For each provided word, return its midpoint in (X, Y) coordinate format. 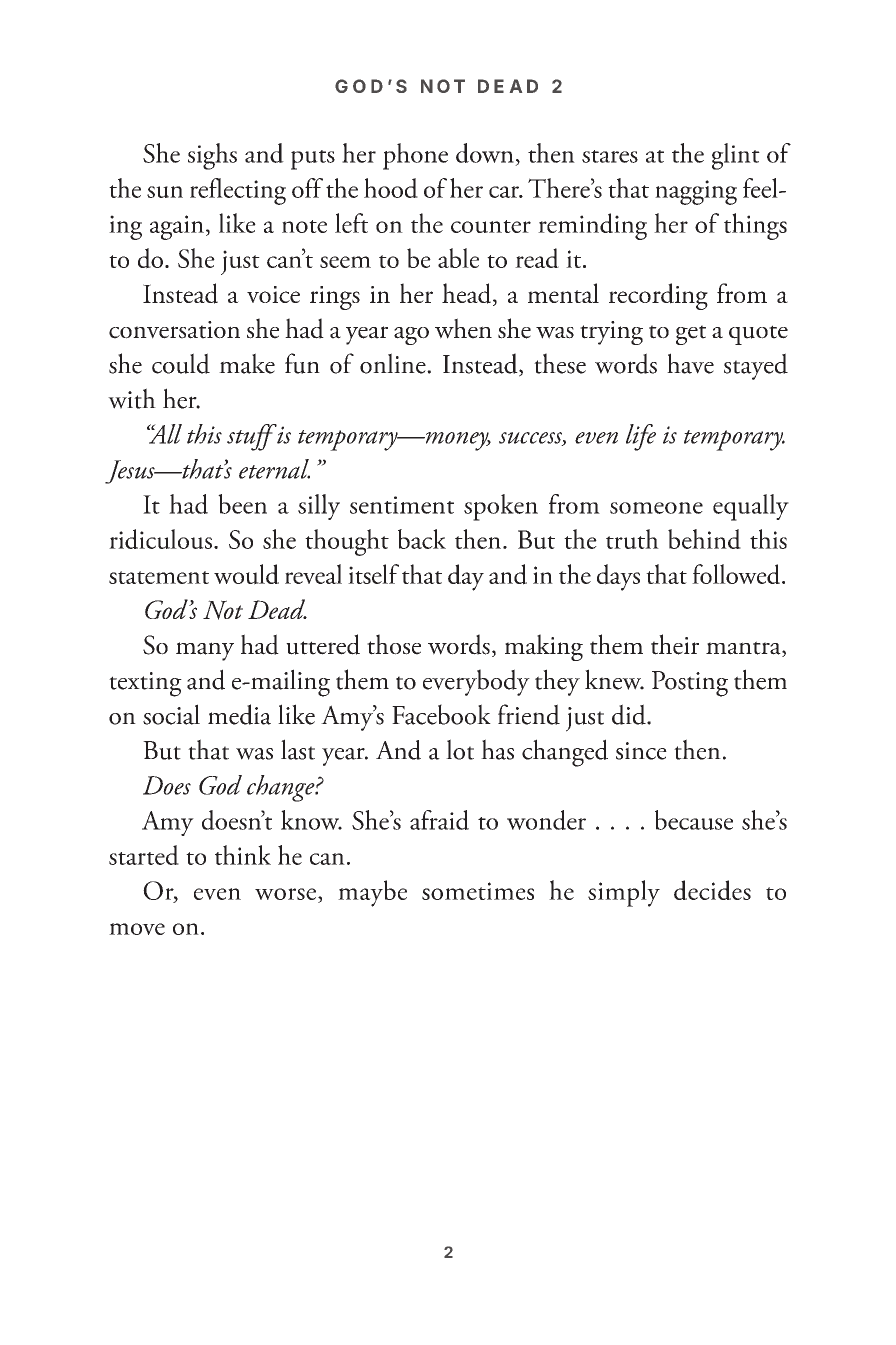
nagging (696, 192)
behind (704, 539)
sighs (212, 156)
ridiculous (160, 539)
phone (415, 156)
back (422, 539)
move (137, 929)
